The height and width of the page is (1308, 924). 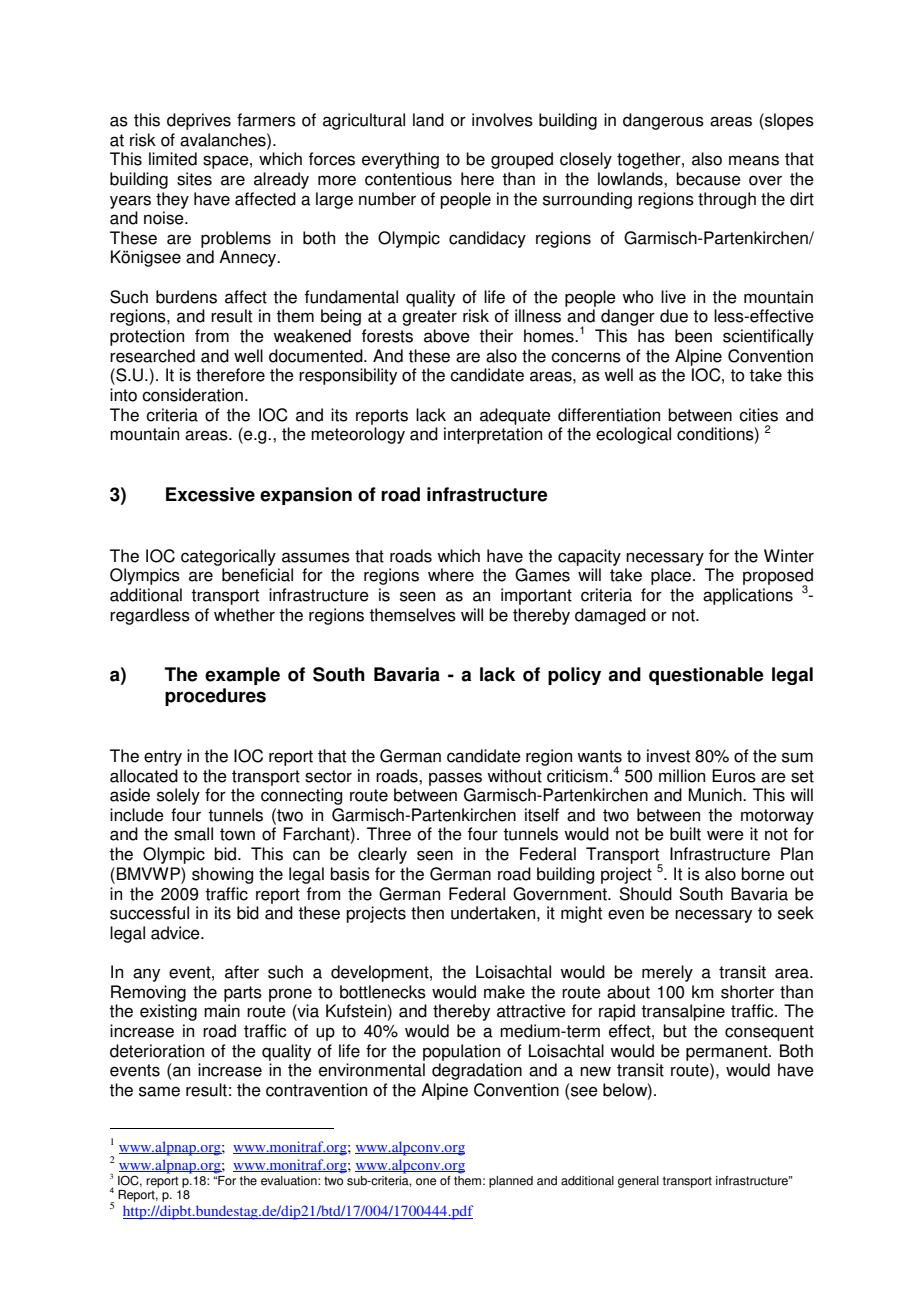 What do you see at coordinates (706, 676) in the page?
I see `questionable` at bounding box center [706, 676].
